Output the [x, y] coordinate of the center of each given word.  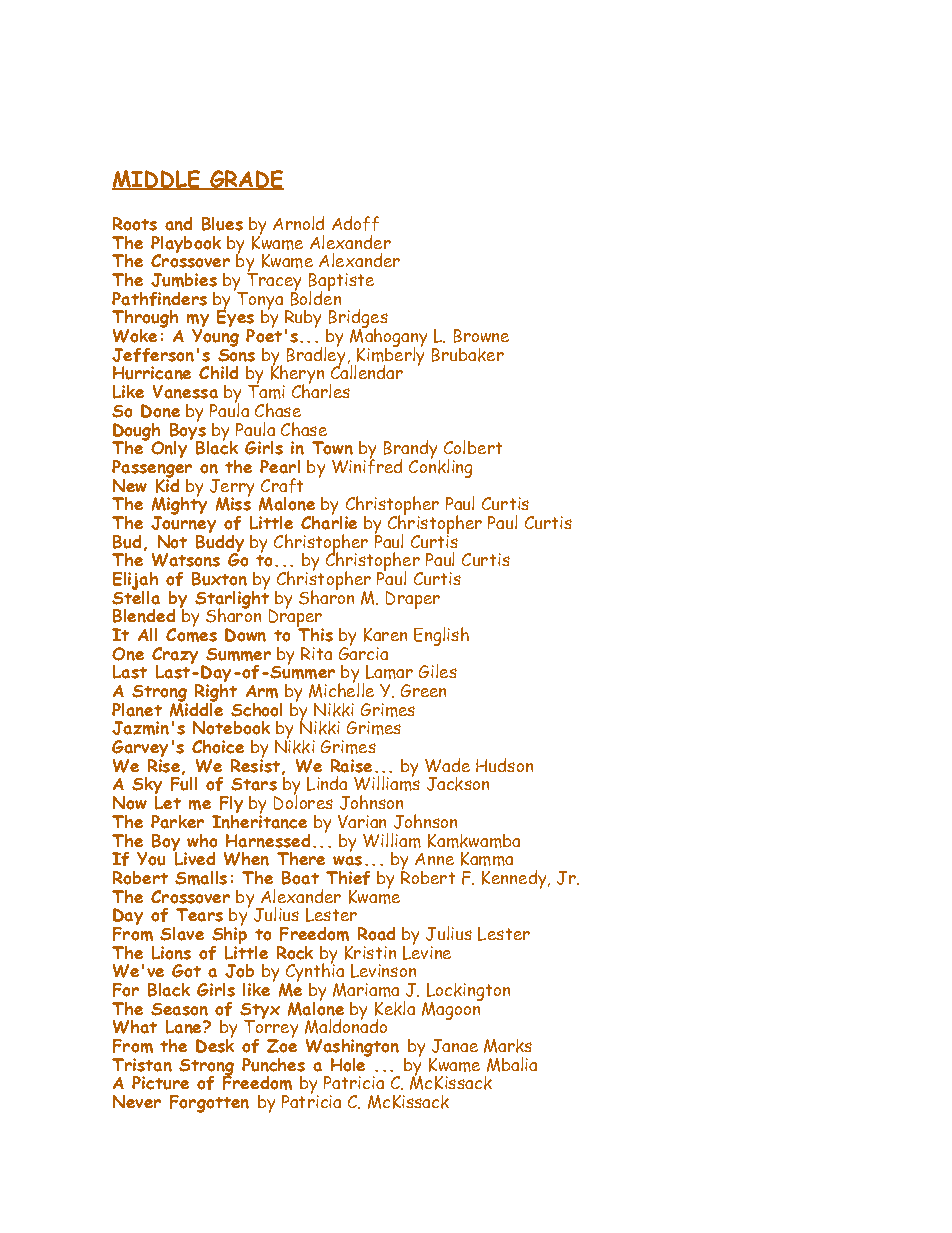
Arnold [298, 223]
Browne [481, 336]
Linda [327, 783]
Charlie [329, 521]
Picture [160, 1083]
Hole [349, 1063]
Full [184, 782]
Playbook [186, 246]
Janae [455, 1046]
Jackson [458, 784]
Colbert [473, 447]
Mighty [179, 506]
